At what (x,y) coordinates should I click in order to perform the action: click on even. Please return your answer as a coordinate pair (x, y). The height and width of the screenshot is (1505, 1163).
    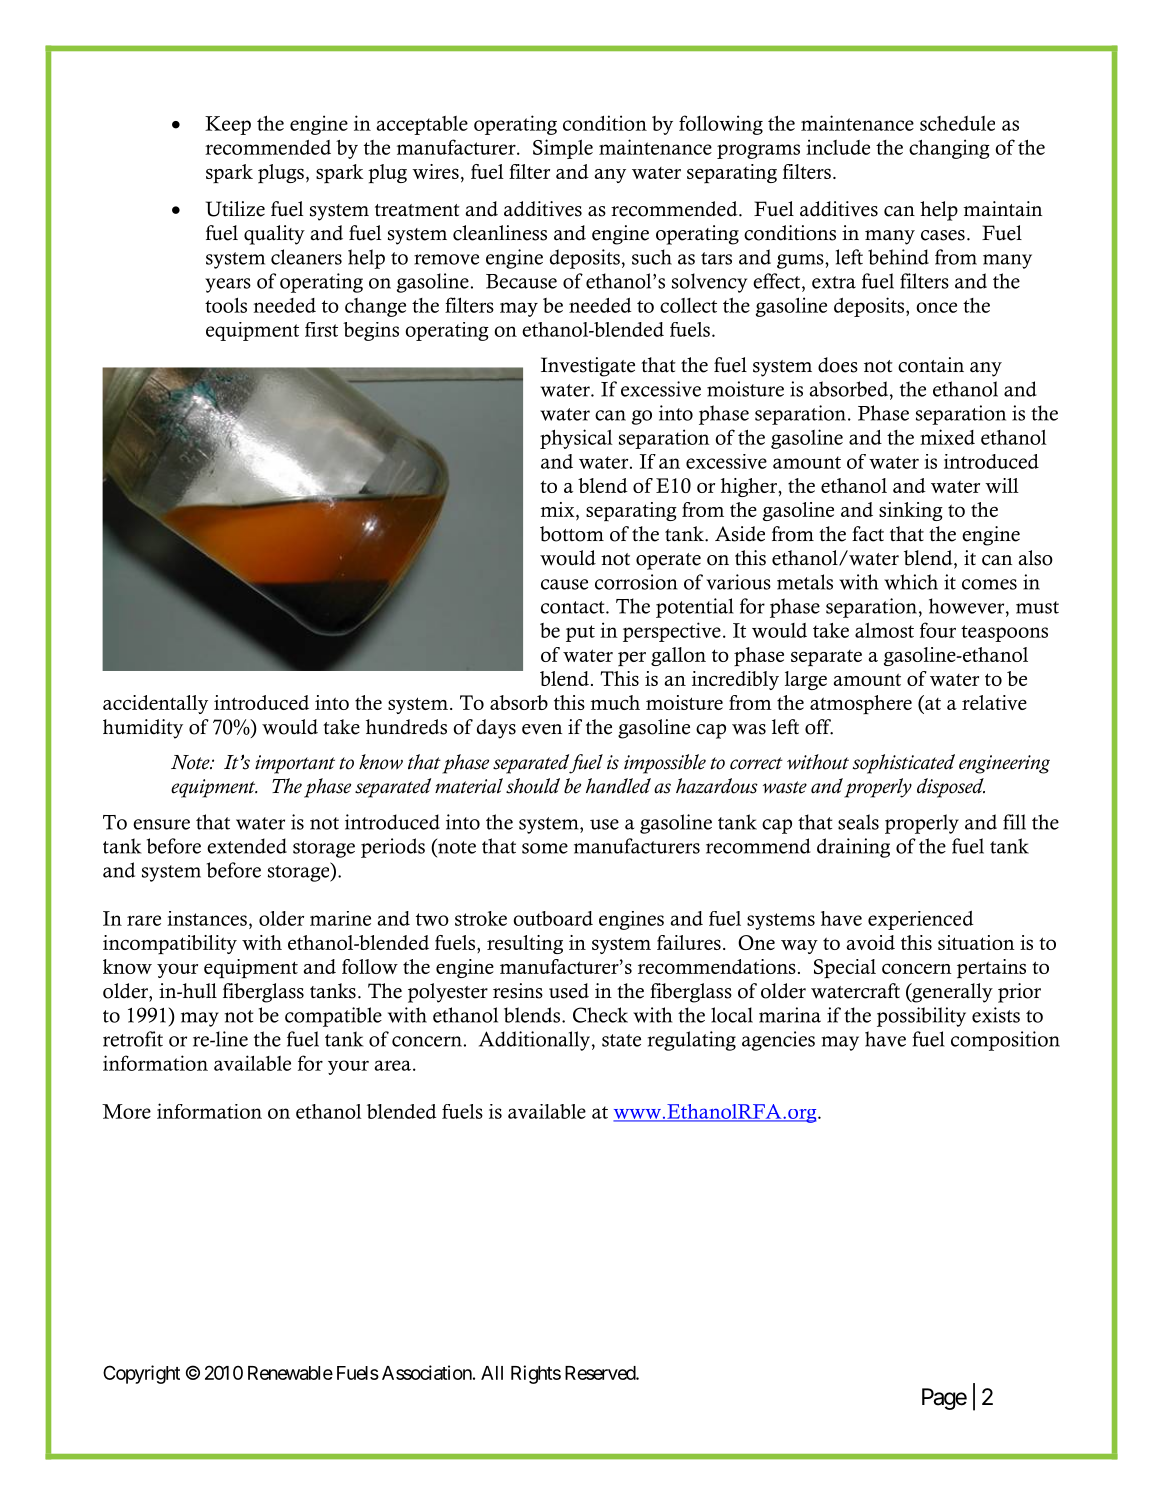
    Looking at the image, I should click on (542, 729).
